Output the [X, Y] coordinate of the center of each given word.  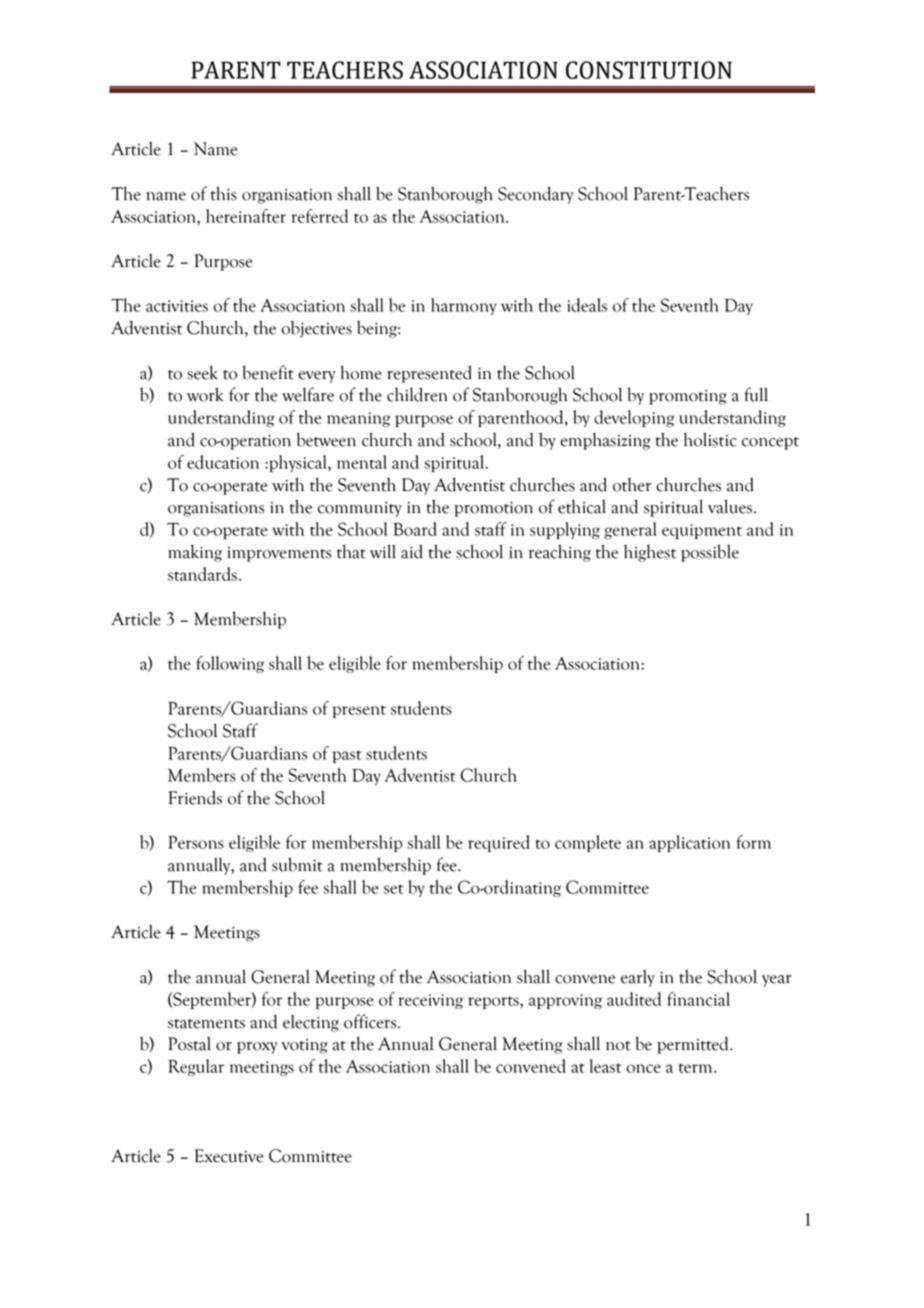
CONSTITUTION [649, 70]
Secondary [535, 195]
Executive [229, 1156]
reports [494, 1002]
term [697, 1068]
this [224, 193]
